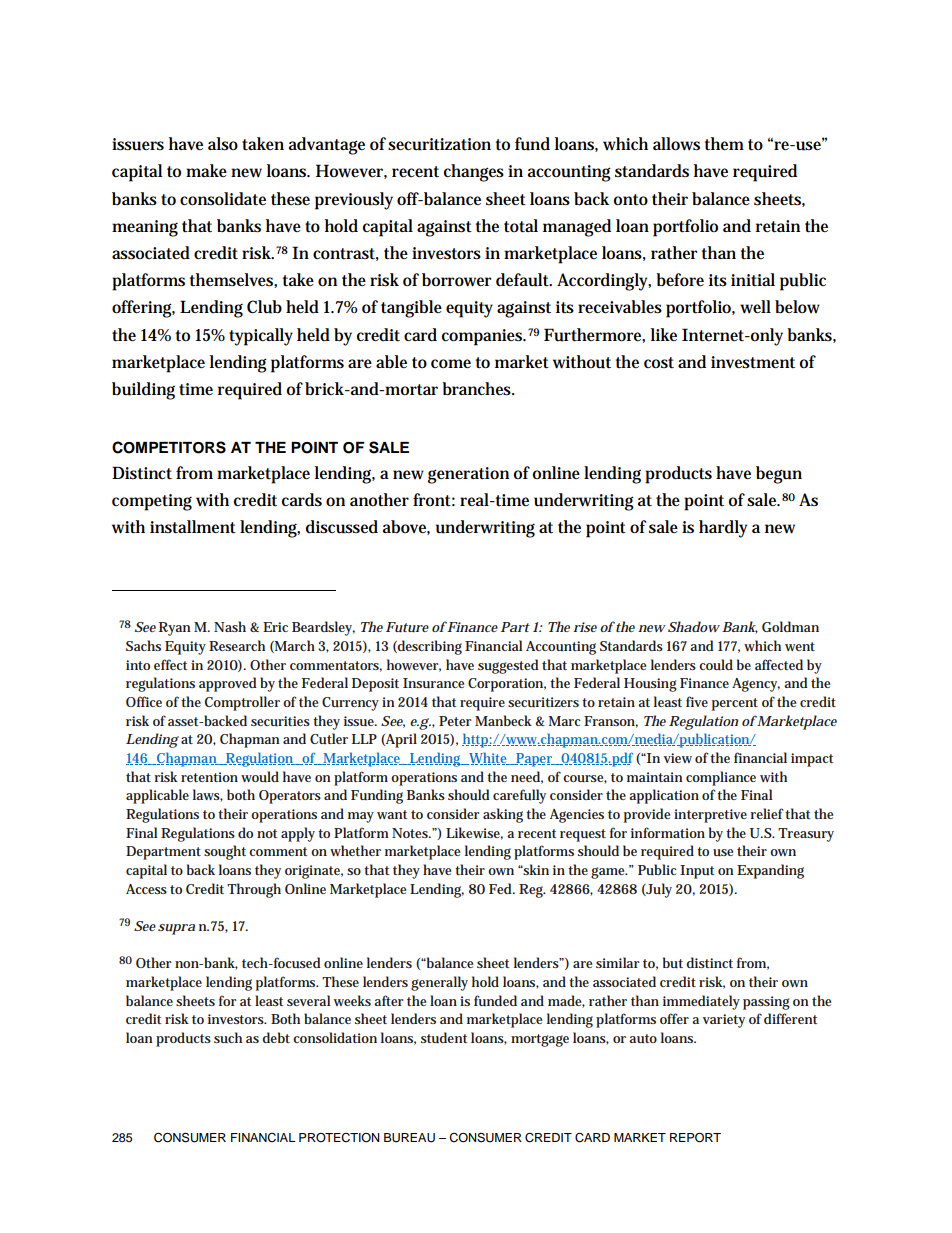 This page has height=1233, width=952. I want to click on describing, so click(429, 647).
